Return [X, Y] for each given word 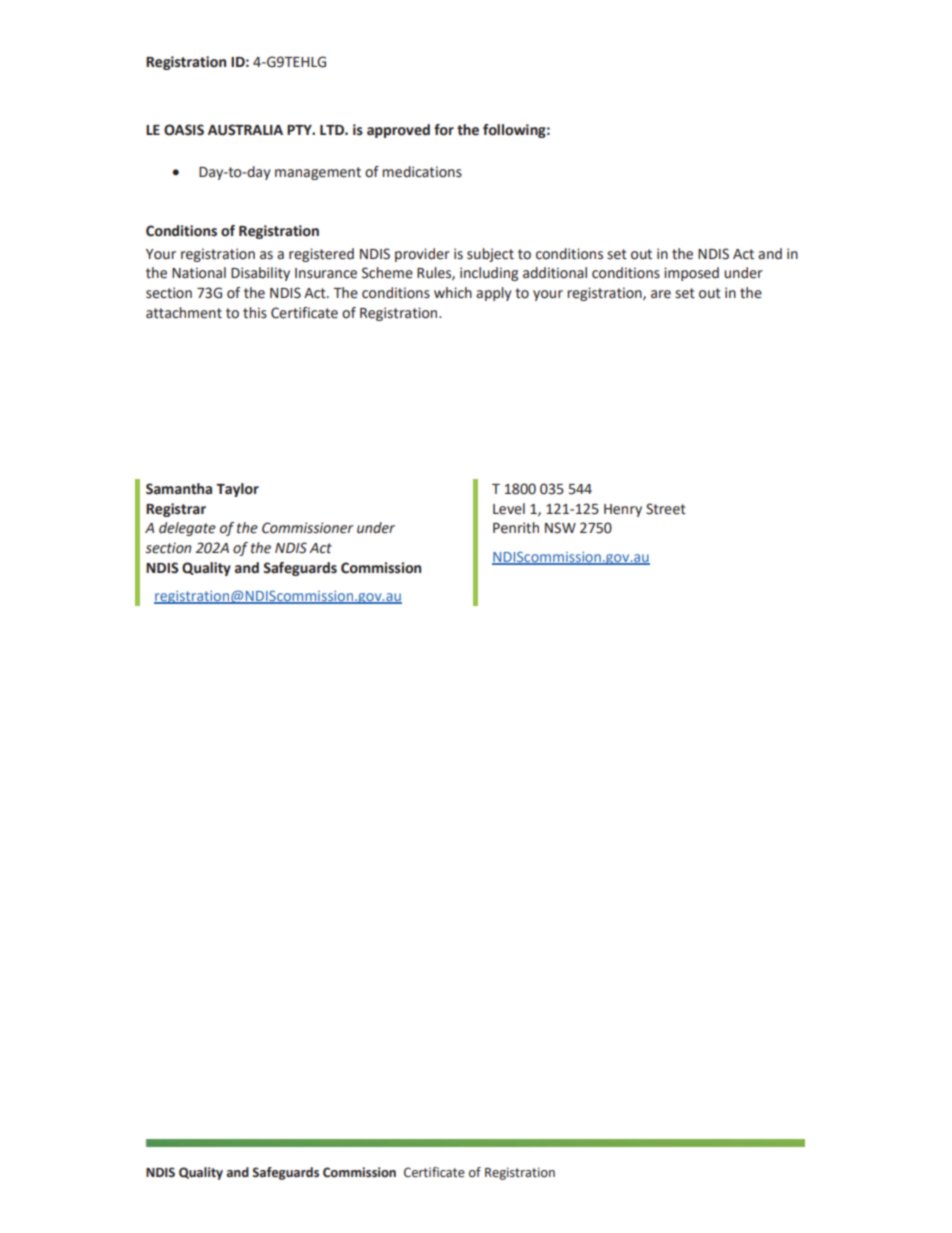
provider [422, 255]
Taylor [237, 490]
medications [422, 172]
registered [321, 255]
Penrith [516, 528]
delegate [187, 529]
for [444, 130]
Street [666, 509]
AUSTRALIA [245, 130]
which [453, 293]
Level [509, 509]
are [661, 294]
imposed [691, 274]
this [255, 313]
